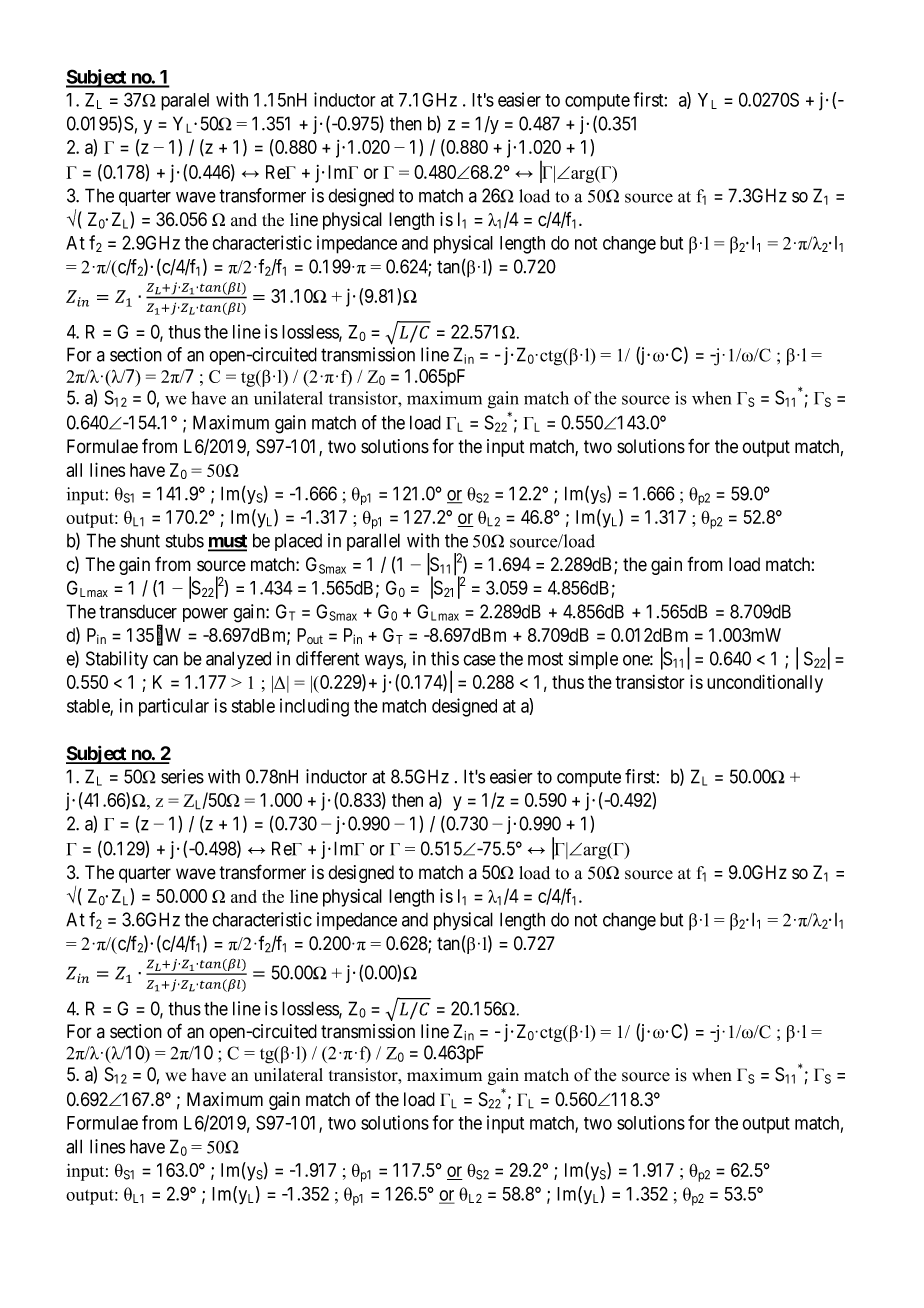  What do you see at coordinates (384, 662) in the page?
I see `ways` at bounding box center [384, 662].
